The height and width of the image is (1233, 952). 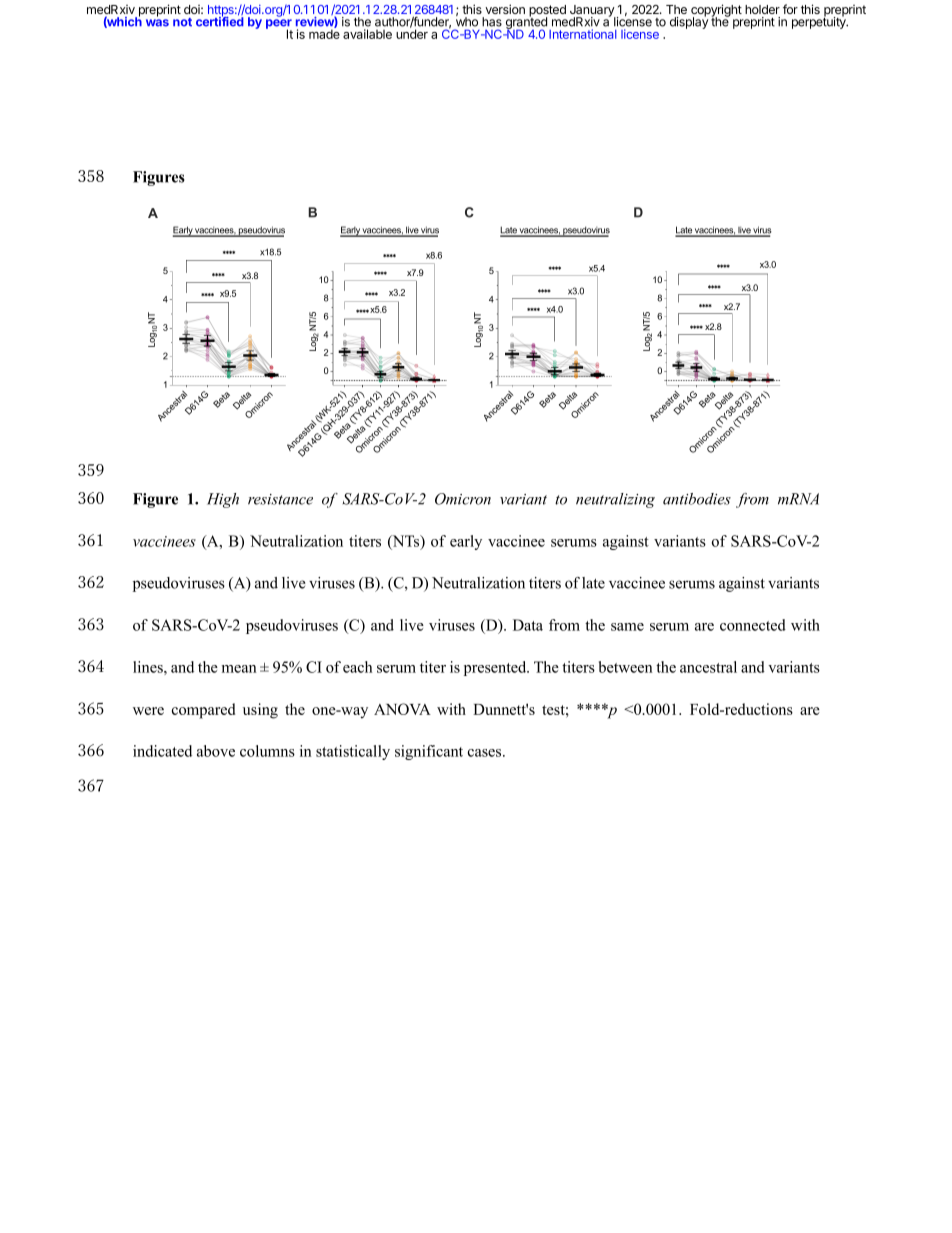 I want to click on certified, so click(x=220, y=21).
